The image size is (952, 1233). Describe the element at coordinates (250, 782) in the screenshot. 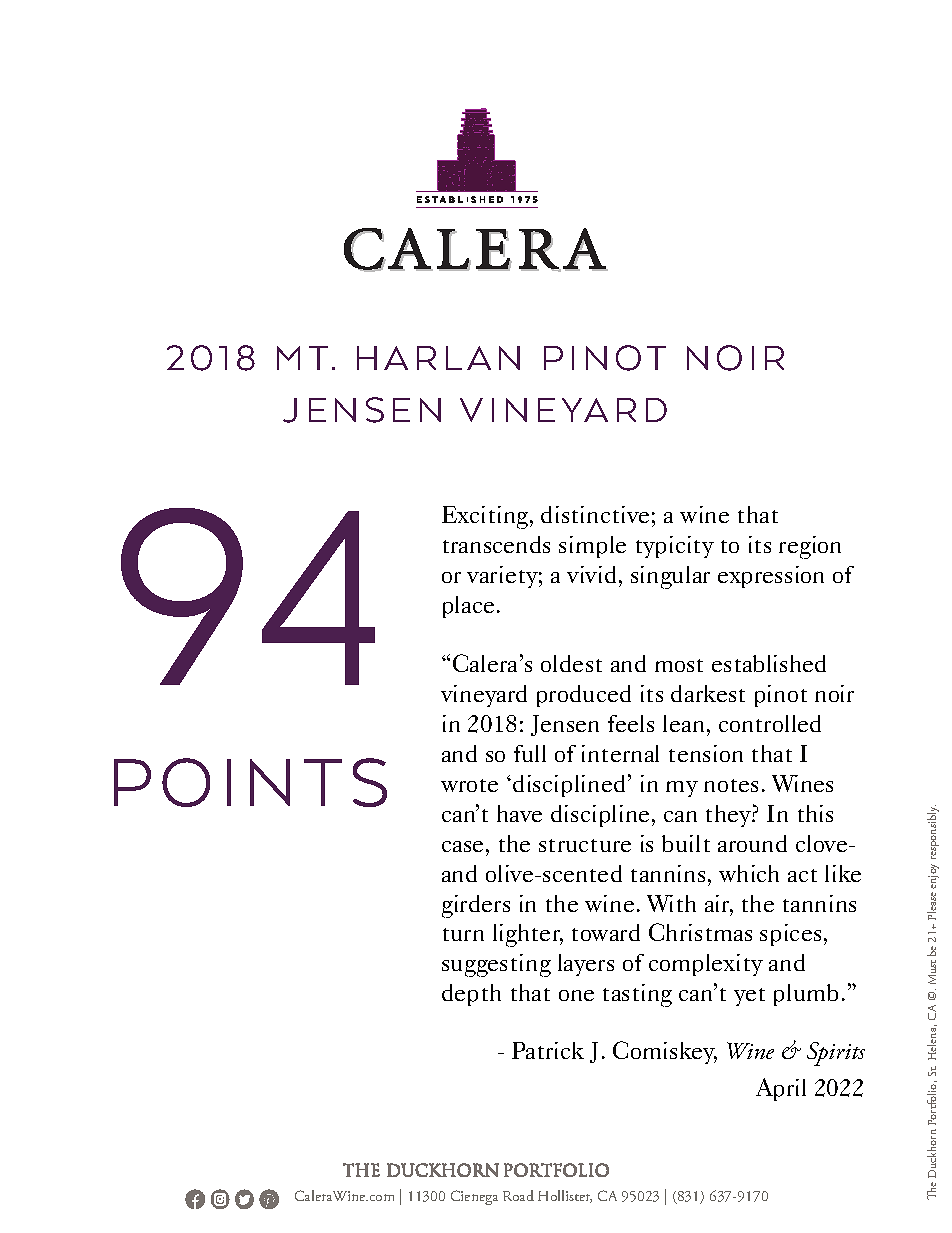

I see `POINTS` at that location.
